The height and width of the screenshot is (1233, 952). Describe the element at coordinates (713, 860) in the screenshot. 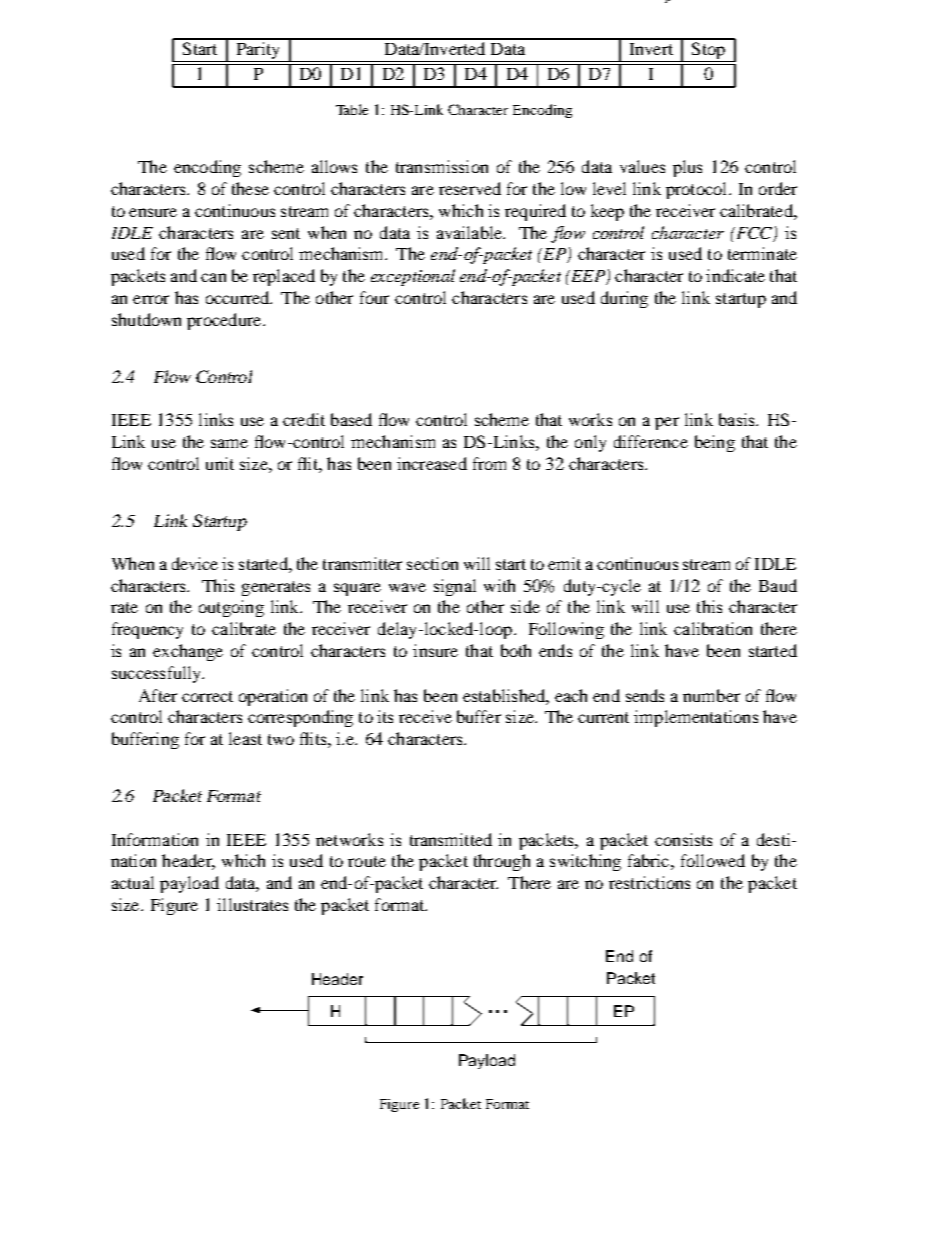

I see `followed` at that location.
